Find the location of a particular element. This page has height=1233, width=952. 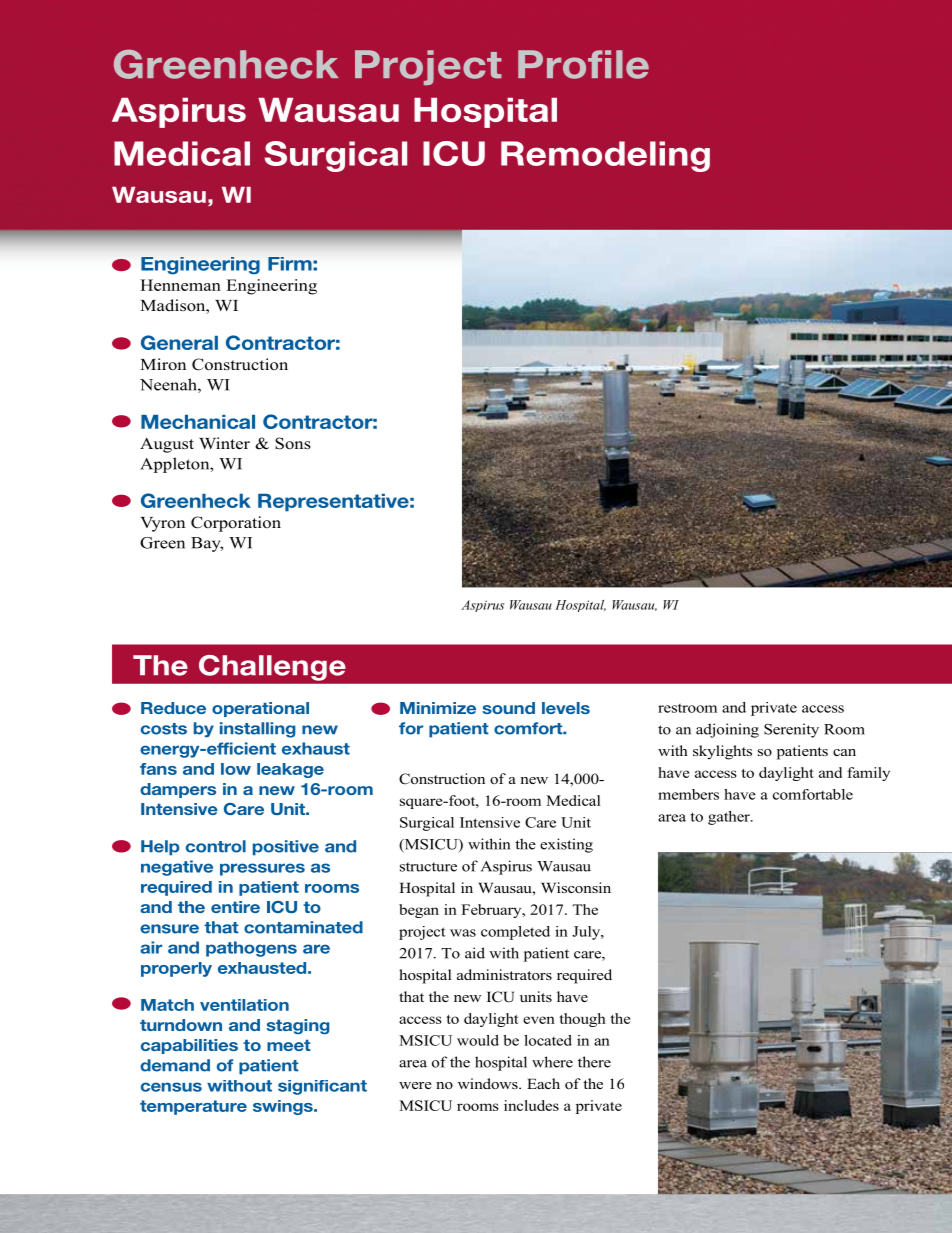

gather is located at coordinates (730, 818).
